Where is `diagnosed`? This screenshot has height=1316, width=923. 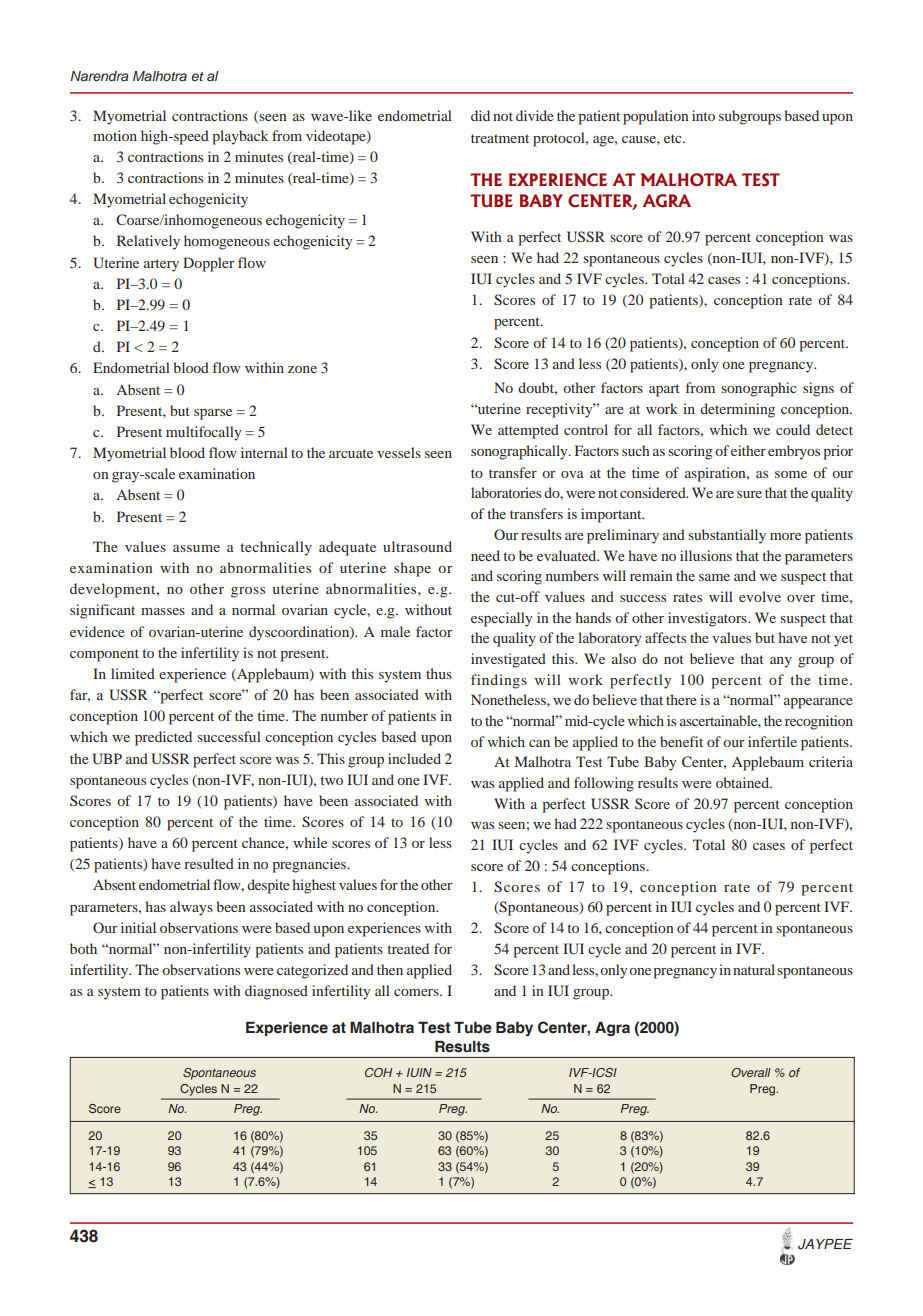
diagnosed is located at coordinates (276, 992).
